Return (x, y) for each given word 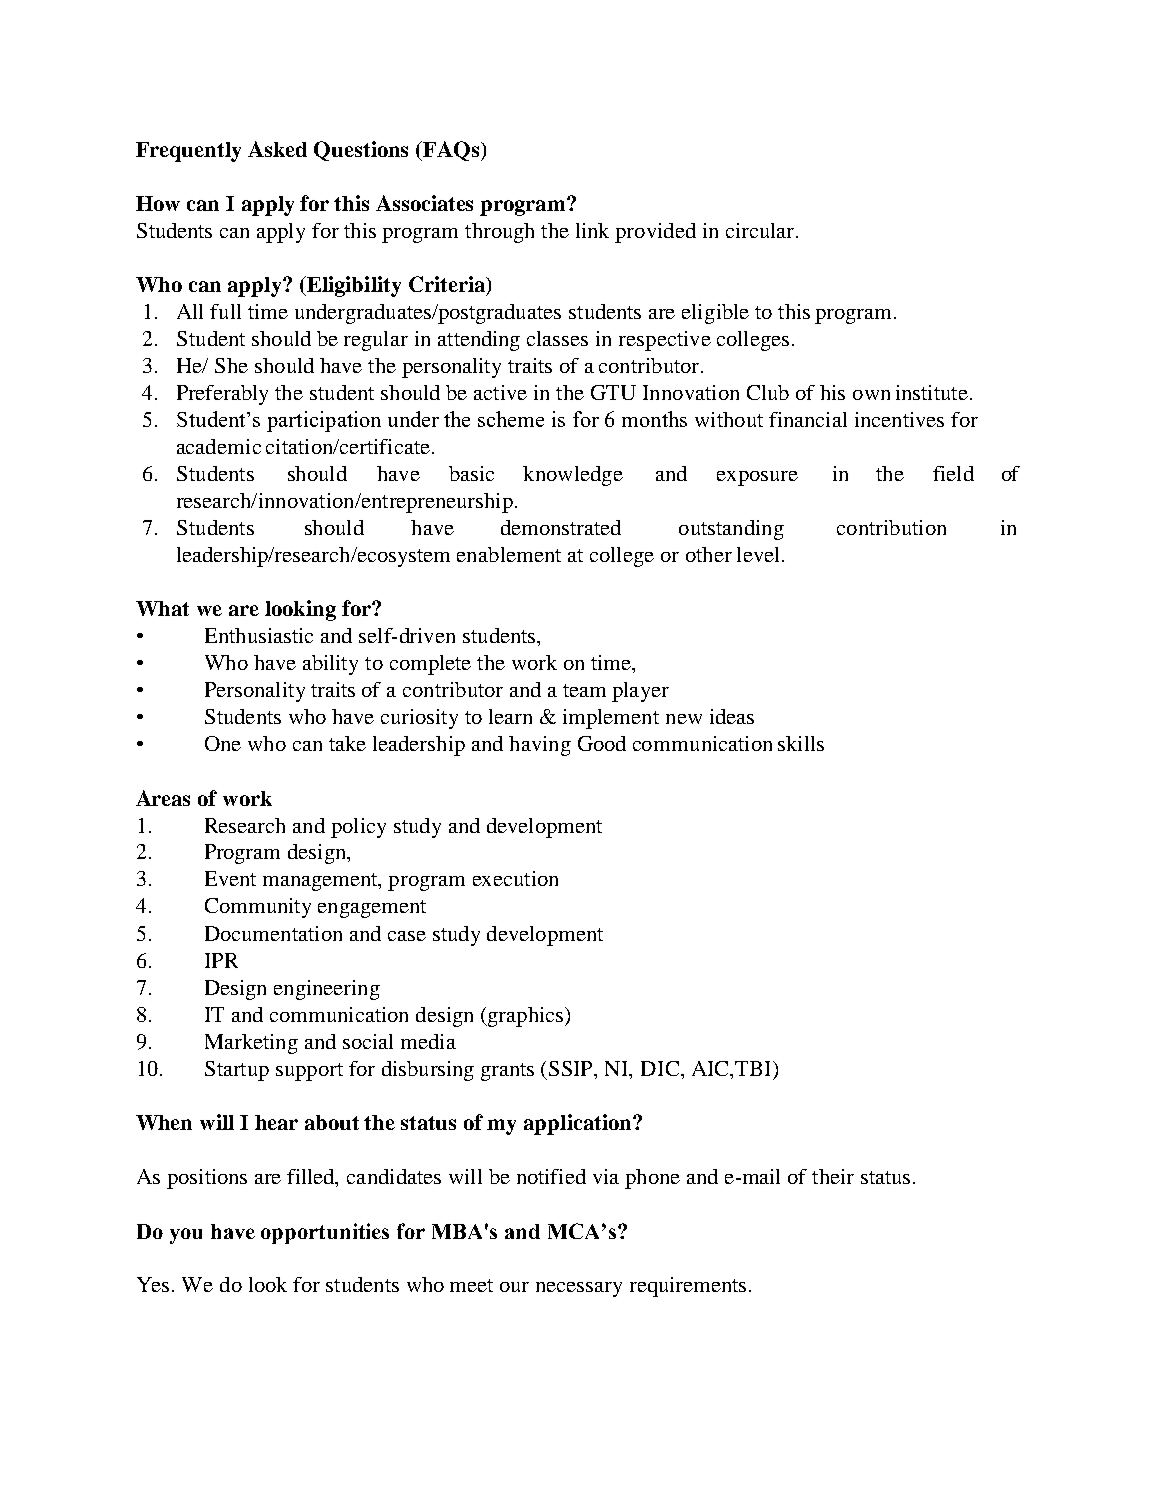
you (186, 1236)
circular (761, 230)
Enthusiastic (259, 635)
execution (515, 878)
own (871, 395)
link (592, 230)
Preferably (222, 395)
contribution (891, 527)
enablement (509, 554)
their (833, 1176)
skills (801, 743)
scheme (511, 419)
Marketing (251, 1044)
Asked (277, 149)
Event (230, 878)
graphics (526, 1017)
